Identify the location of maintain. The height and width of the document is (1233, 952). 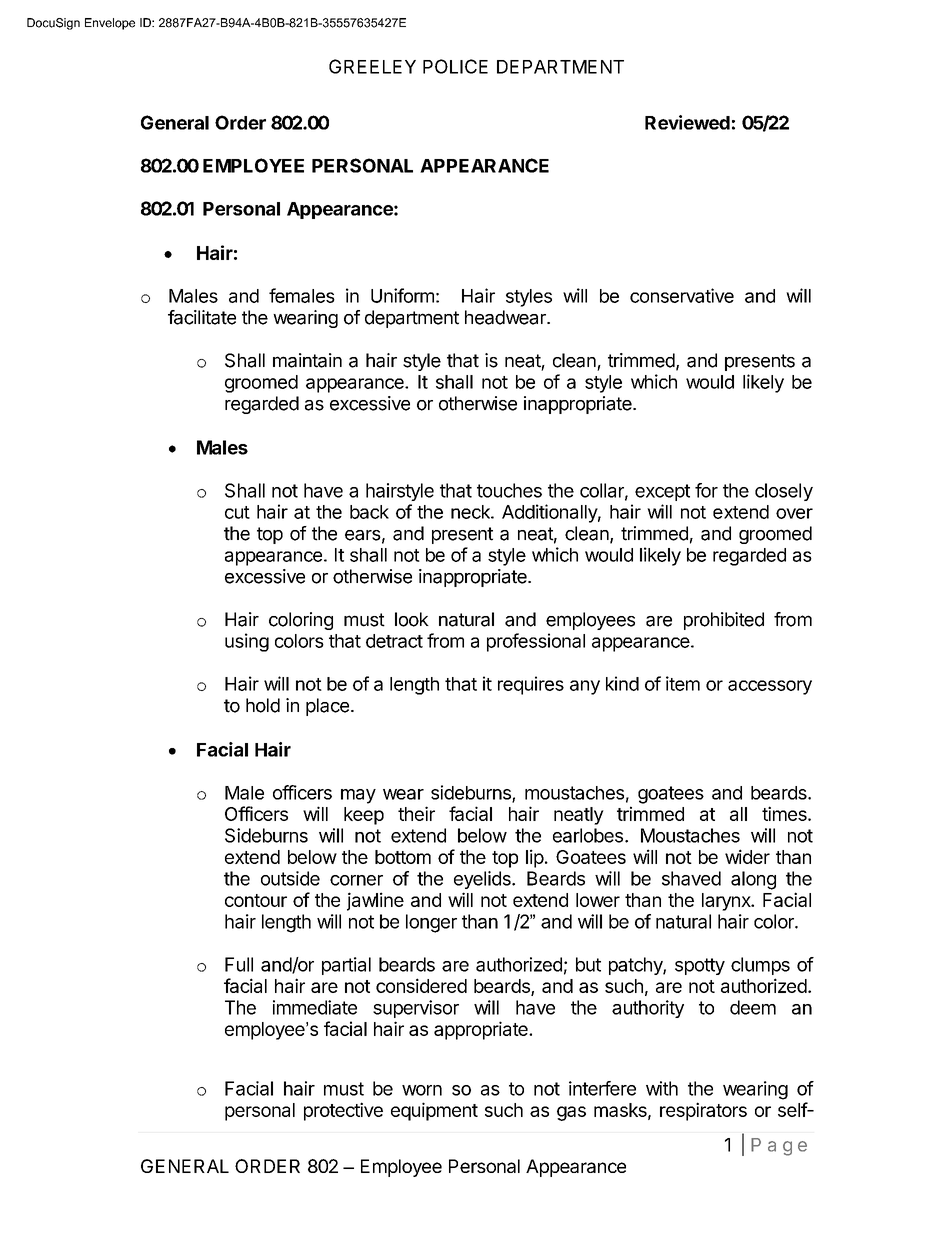
(307, 360).
